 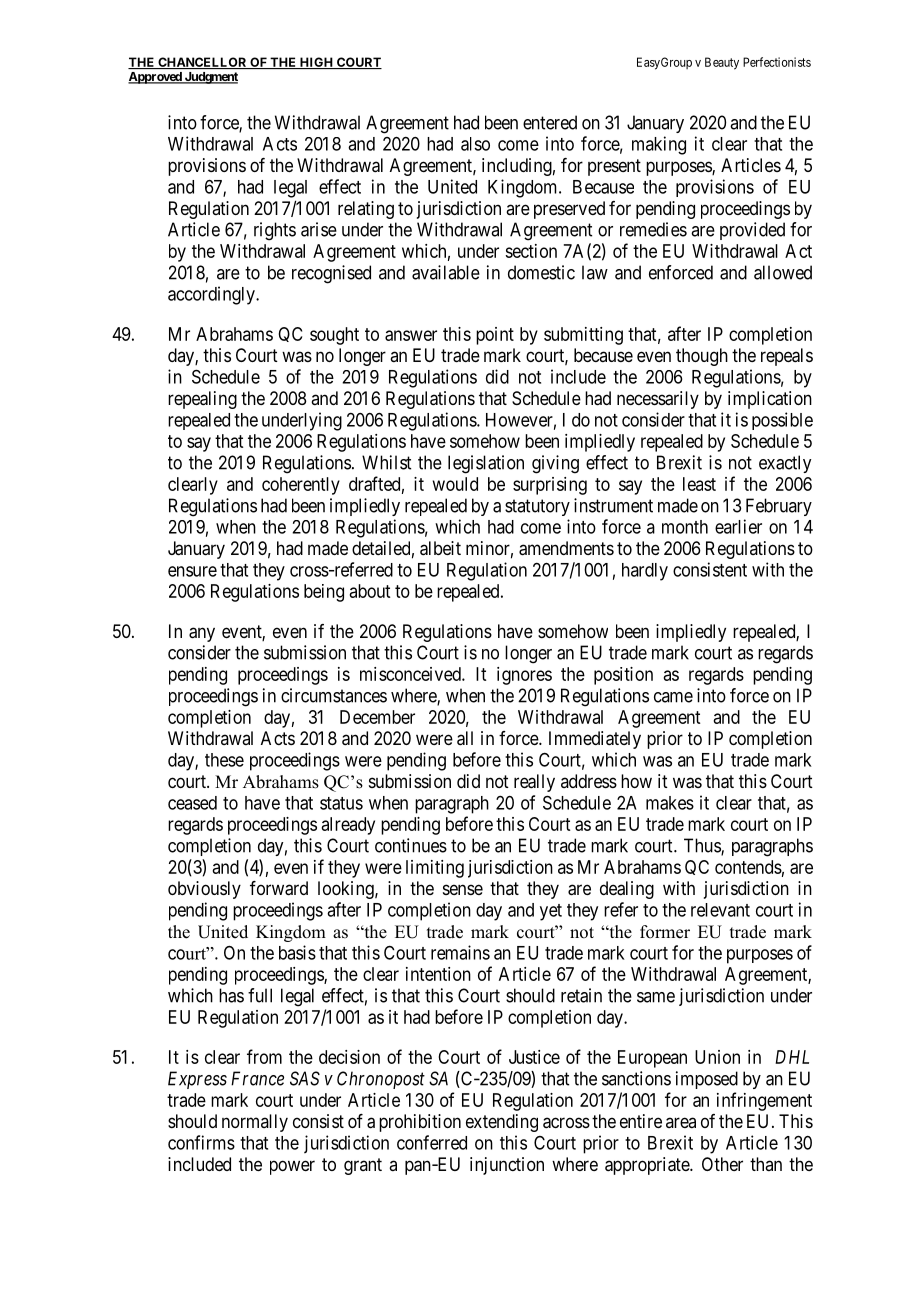 What do you see at coordinates (210, 78) in the document?
I see `Judgment` at bounding box center [210, 78].
